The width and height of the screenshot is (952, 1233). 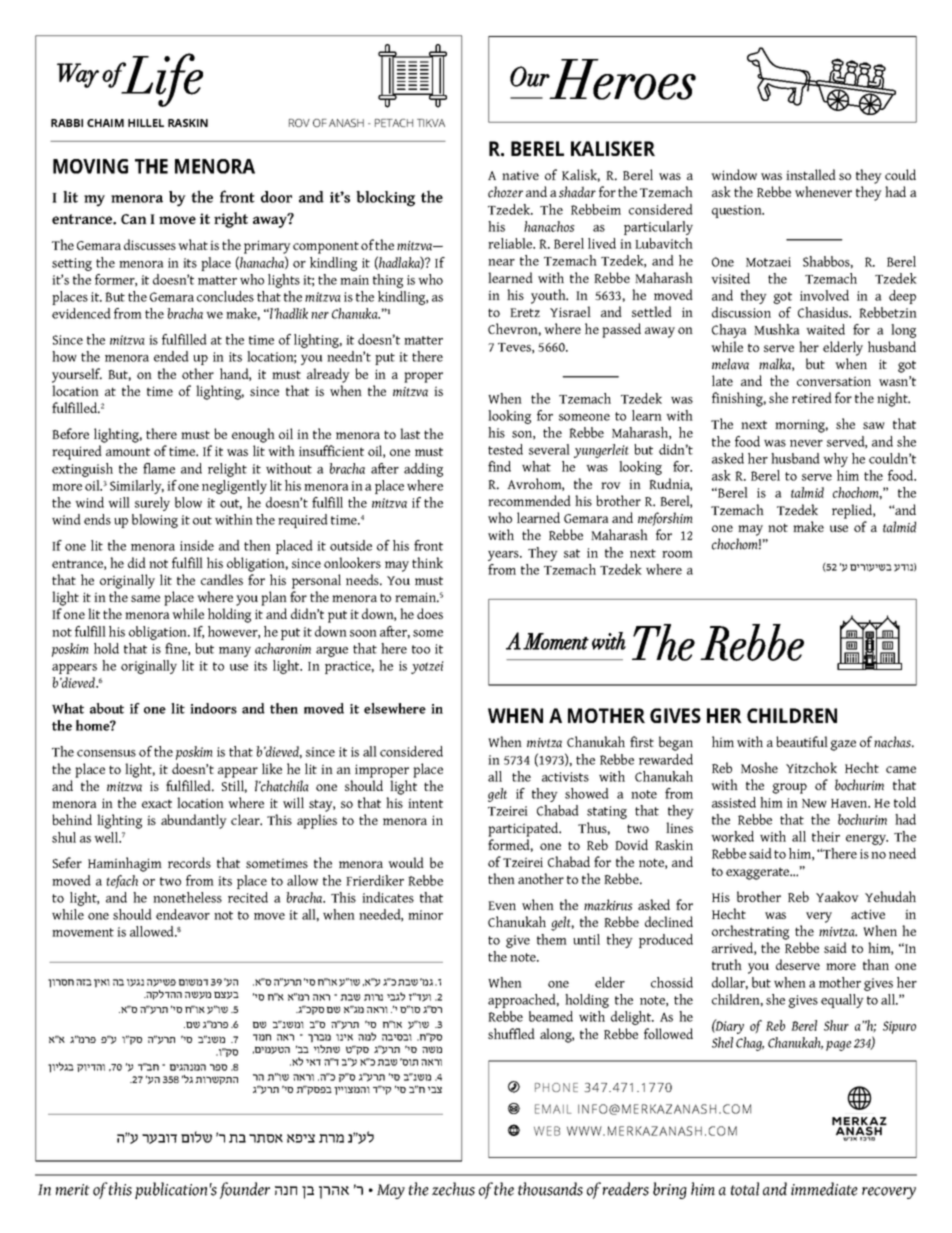 What do you see at coordinates (826, 836) in the screenshot?
I see `their` at bounding box center [826, 836].
